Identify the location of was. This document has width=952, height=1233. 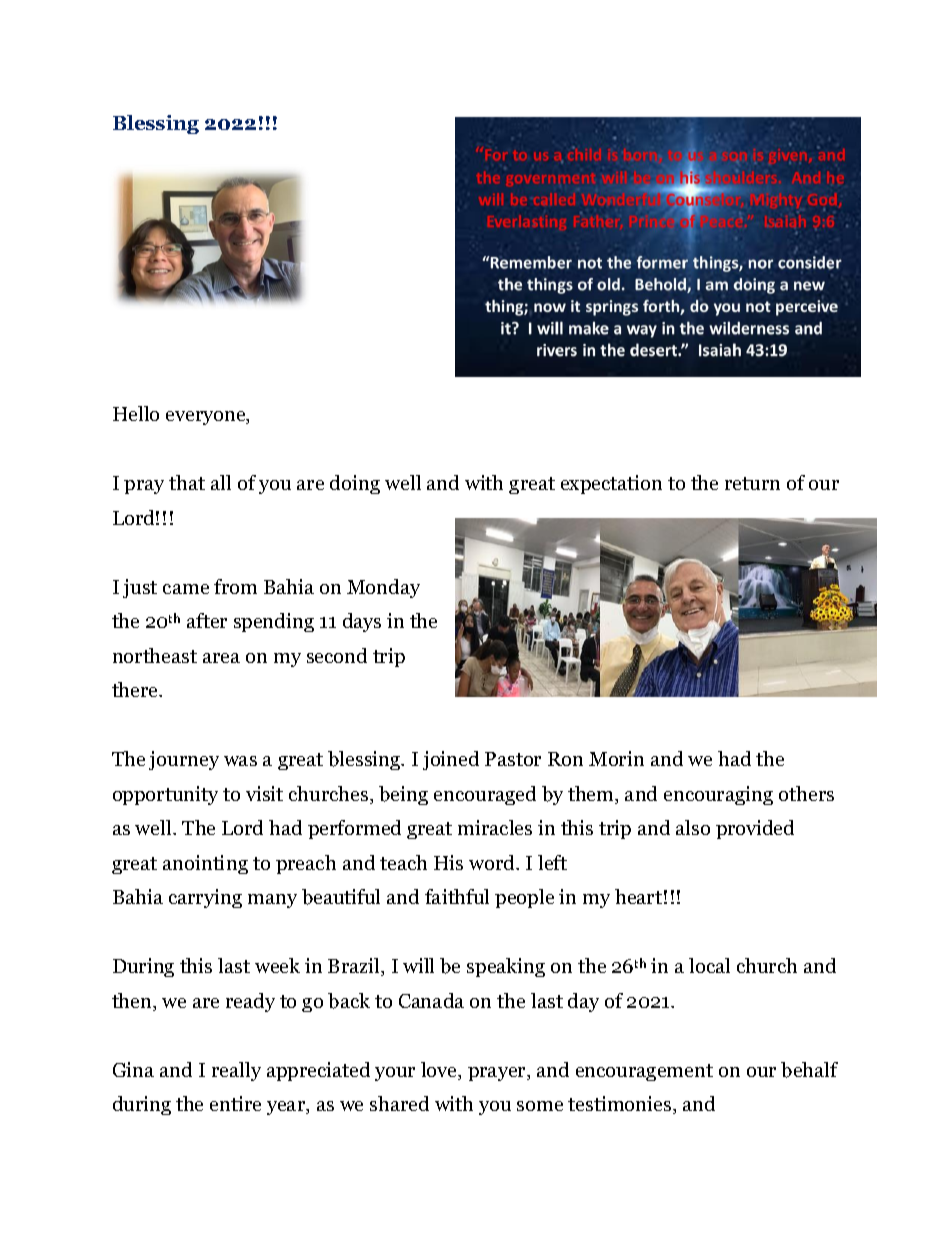
(240, 761).
